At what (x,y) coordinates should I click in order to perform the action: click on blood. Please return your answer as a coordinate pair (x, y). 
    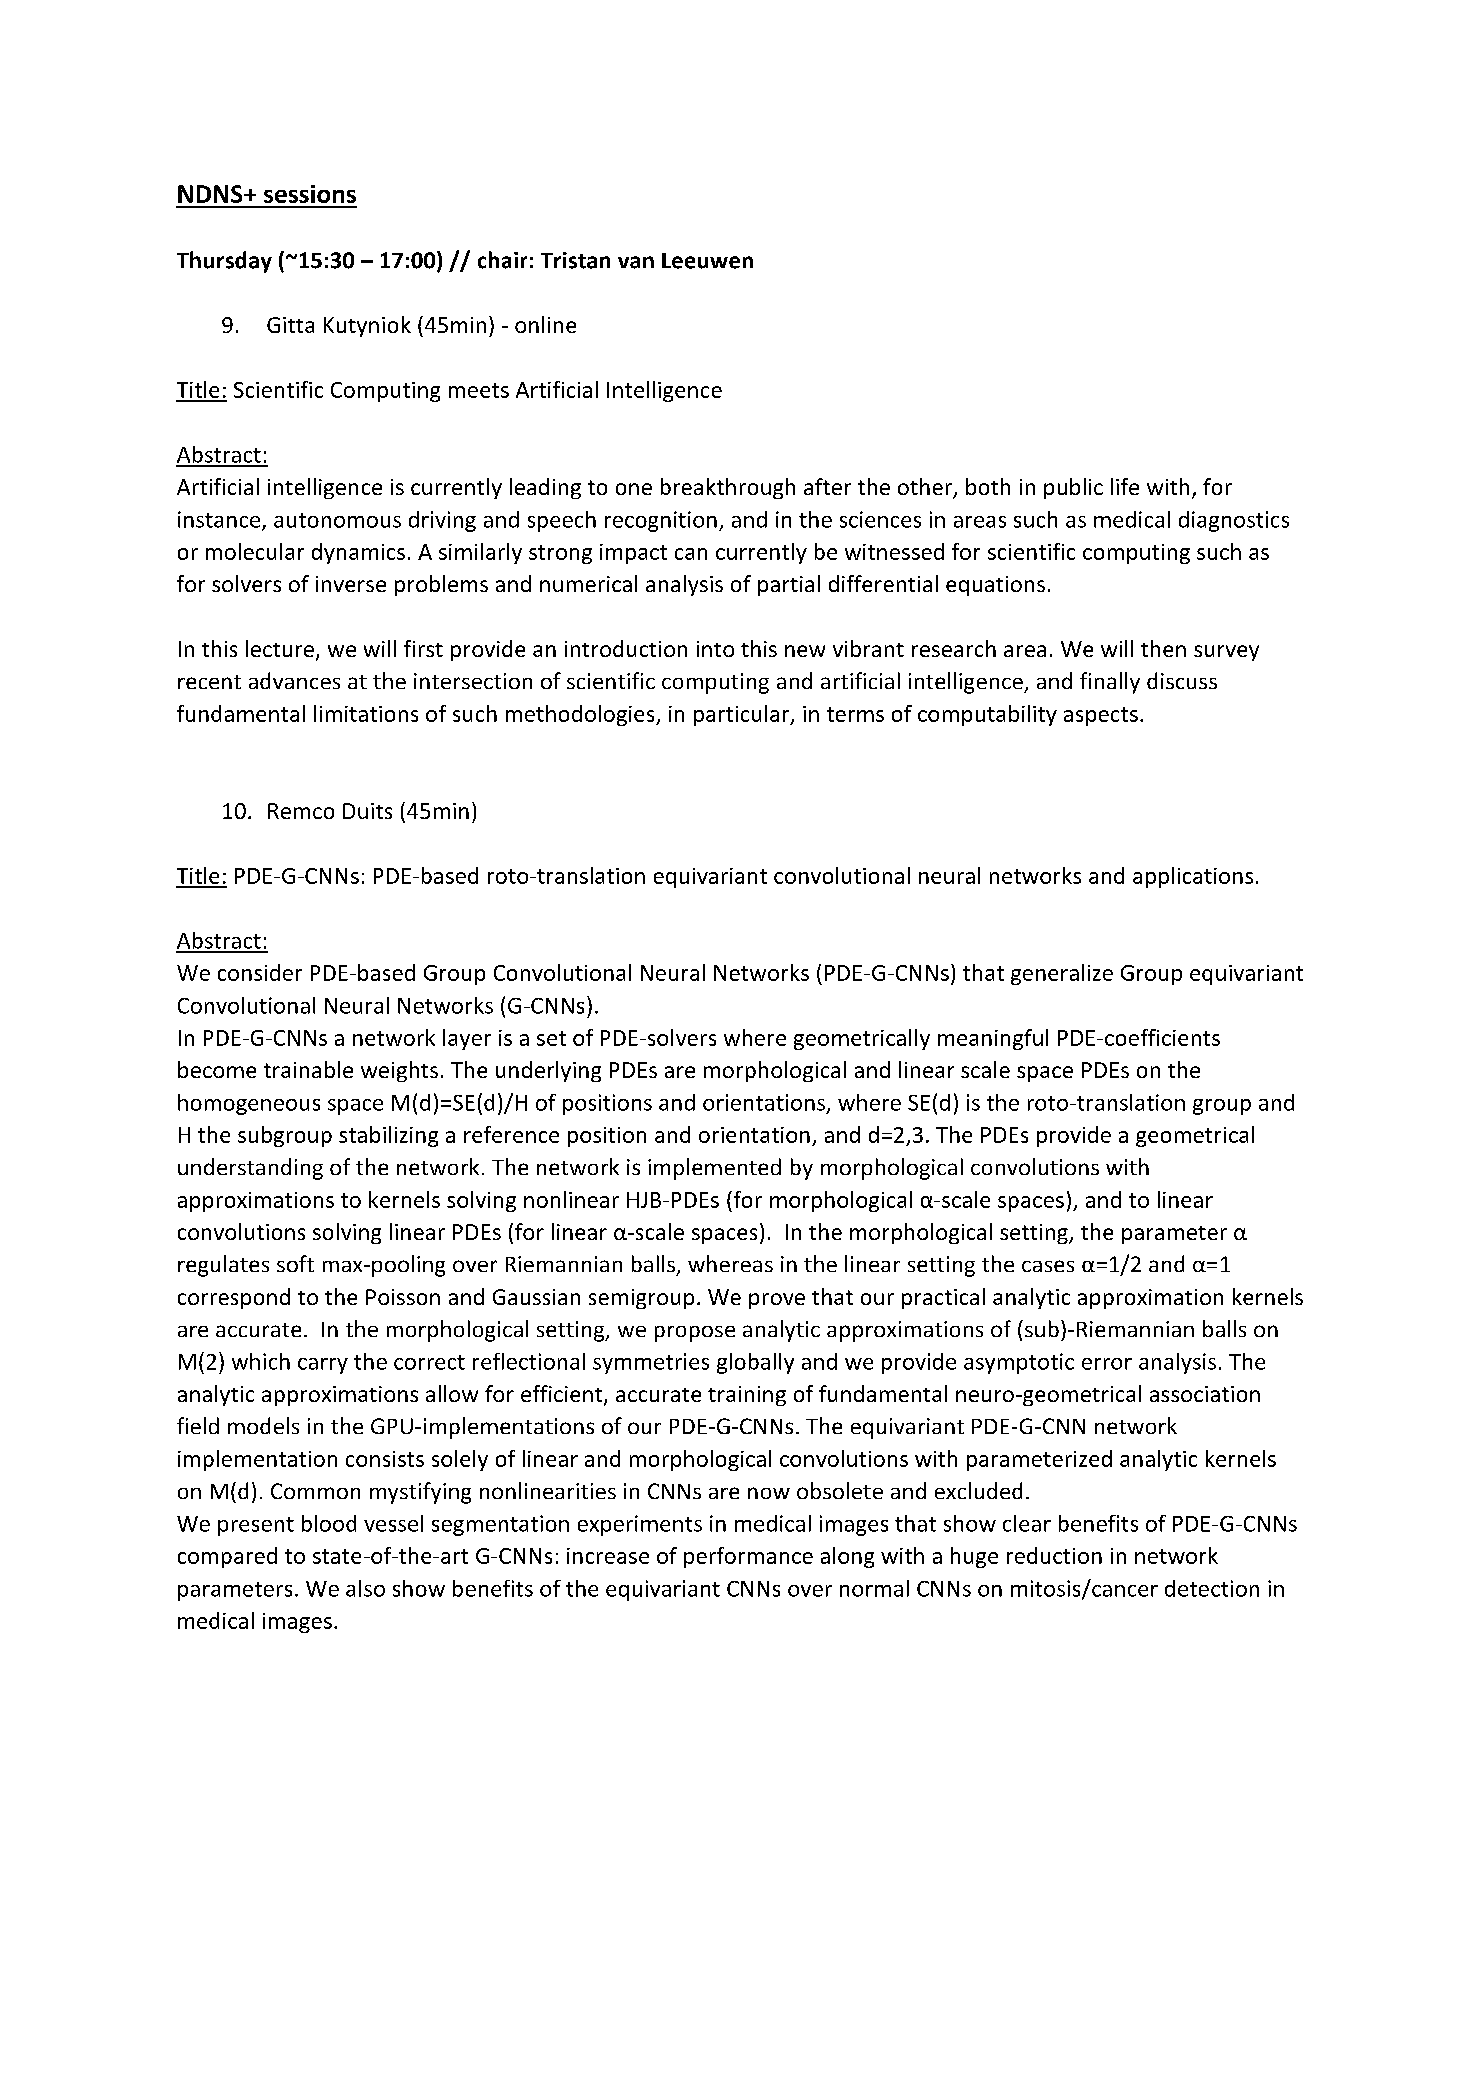
    Looking at the image, I should click on (329, 1523).
